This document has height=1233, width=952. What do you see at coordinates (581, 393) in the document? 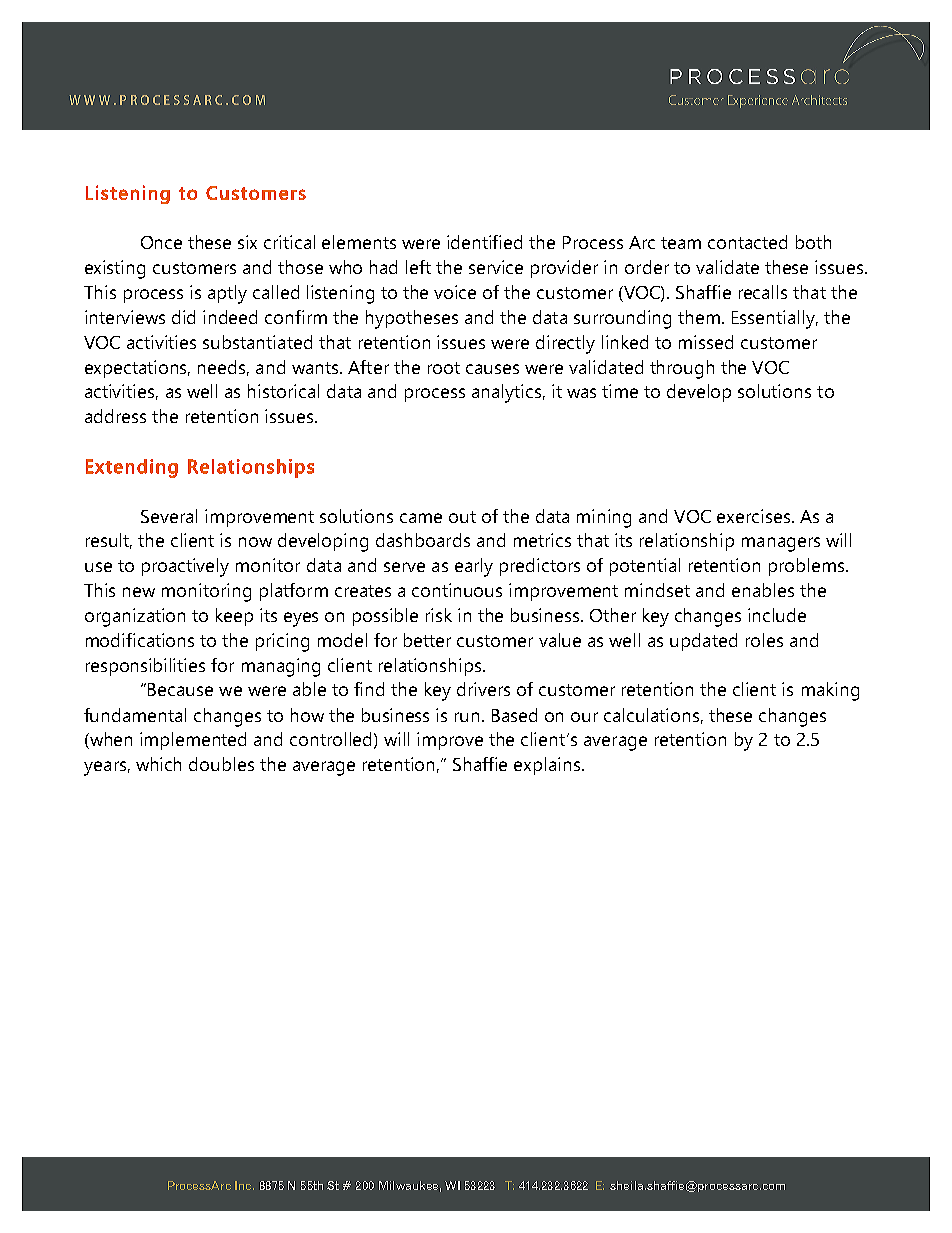
I see `was` at bounding box center [581, 393].
